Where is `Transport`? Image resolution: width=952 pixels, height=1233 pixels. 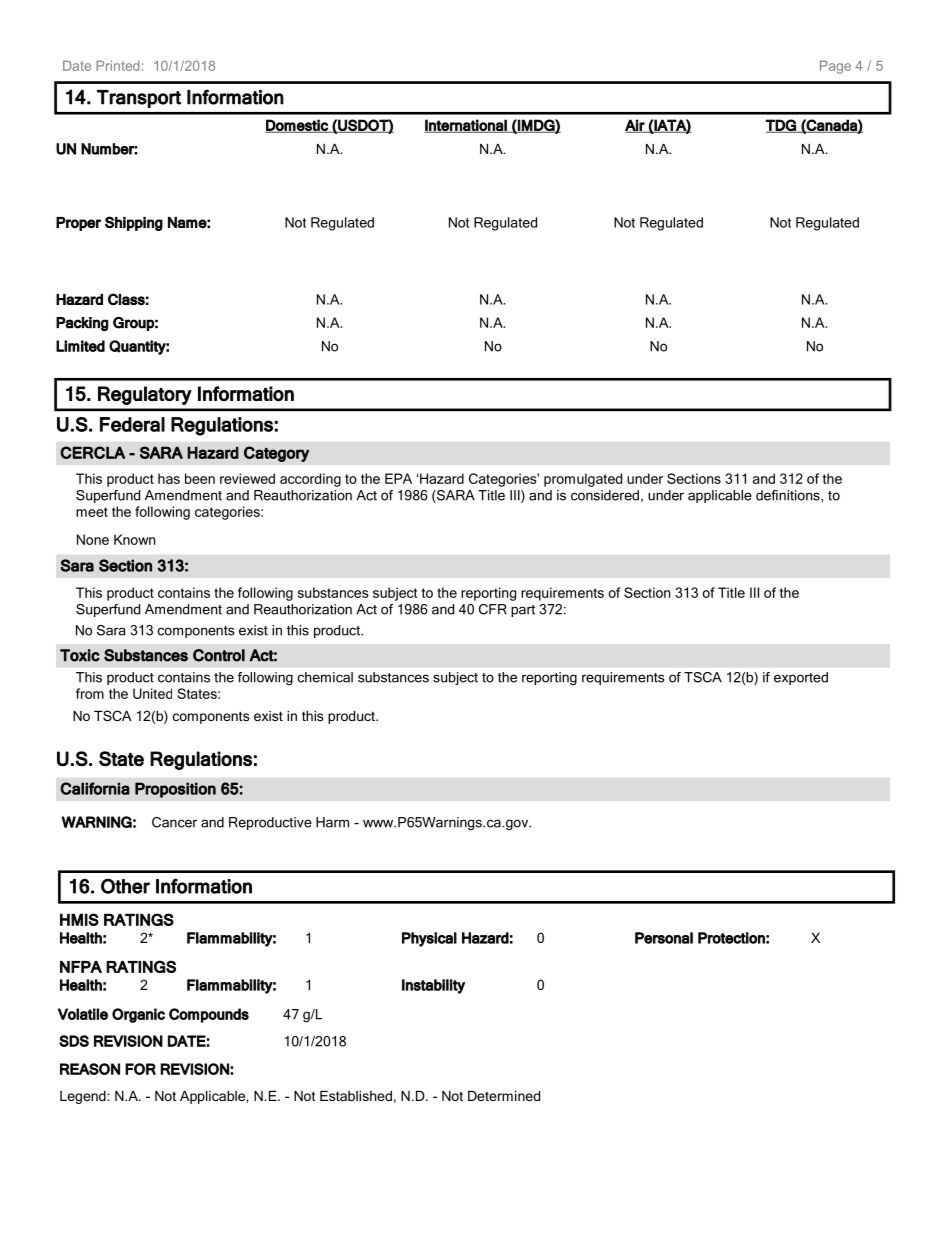 Transport is located at coordinates (139, 99).
